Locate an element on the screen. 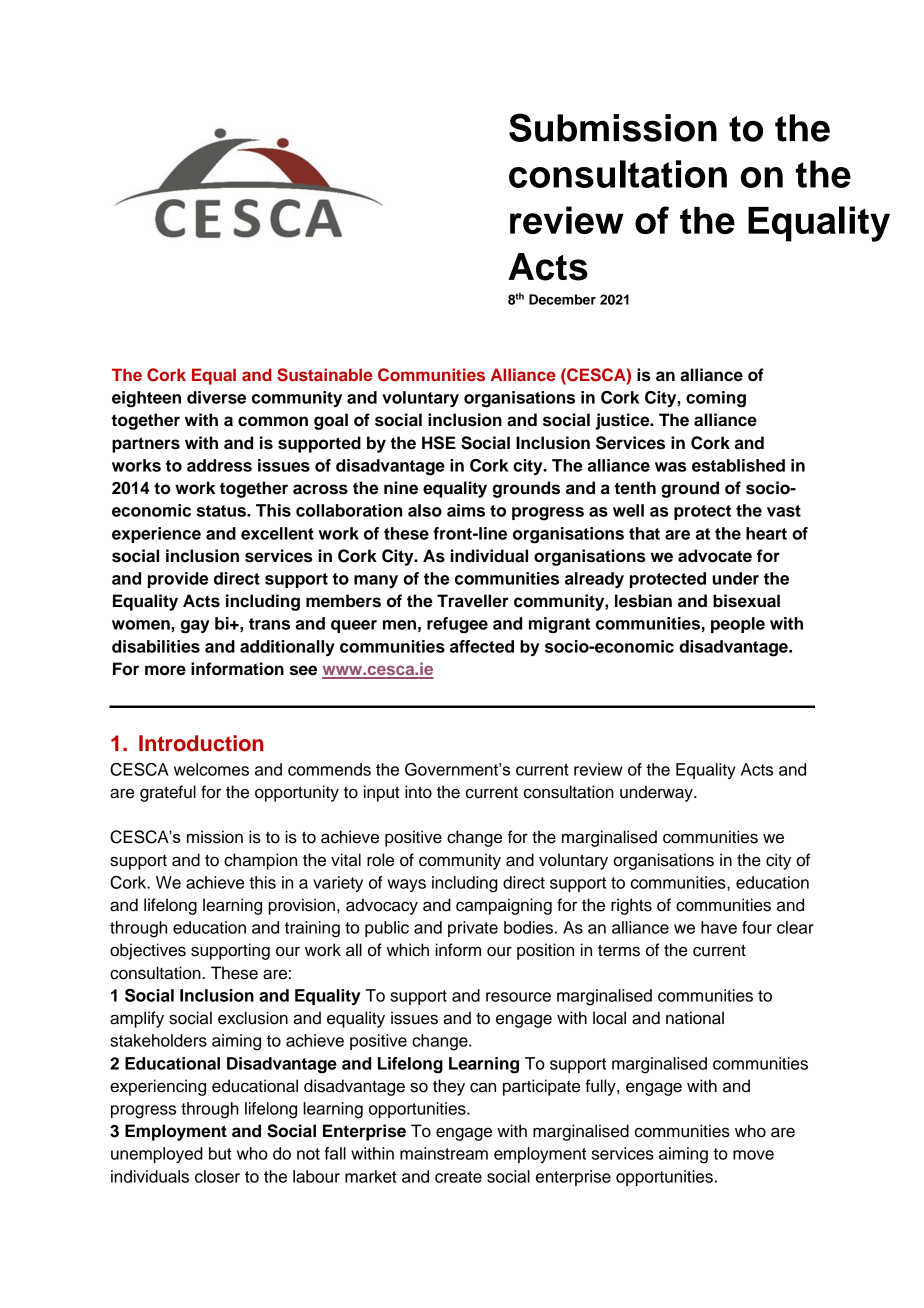 The image size is (924, 1308). into is located at coordinates (418, 792).
